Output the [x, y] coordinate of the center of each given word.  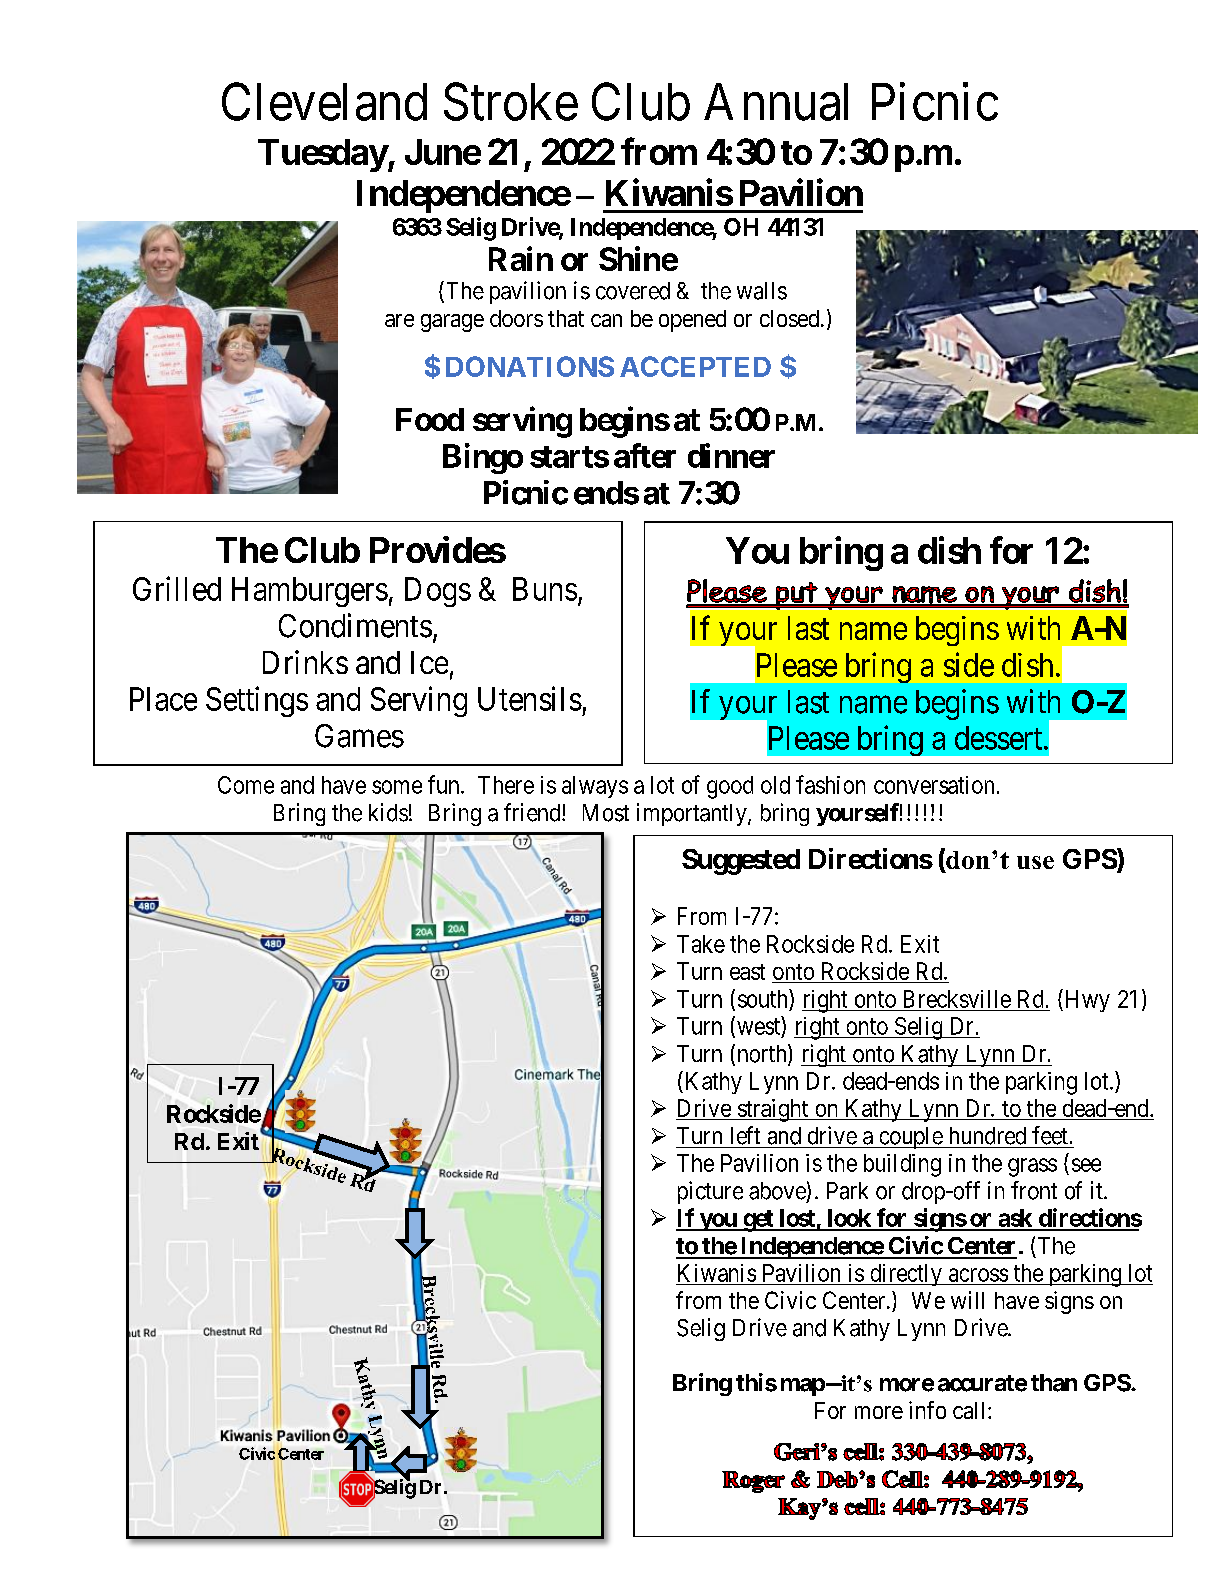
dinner [731, 455]
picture [710, 1192]
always [595, 787]
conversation [934, 785]
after [645, 455]
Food [430, 419]
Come [246, 785]
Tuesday [323, 155]
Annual [776, 102]
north [763, 1054]
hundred [988, 1136]
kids [388, 812]
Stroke [511, 102]
